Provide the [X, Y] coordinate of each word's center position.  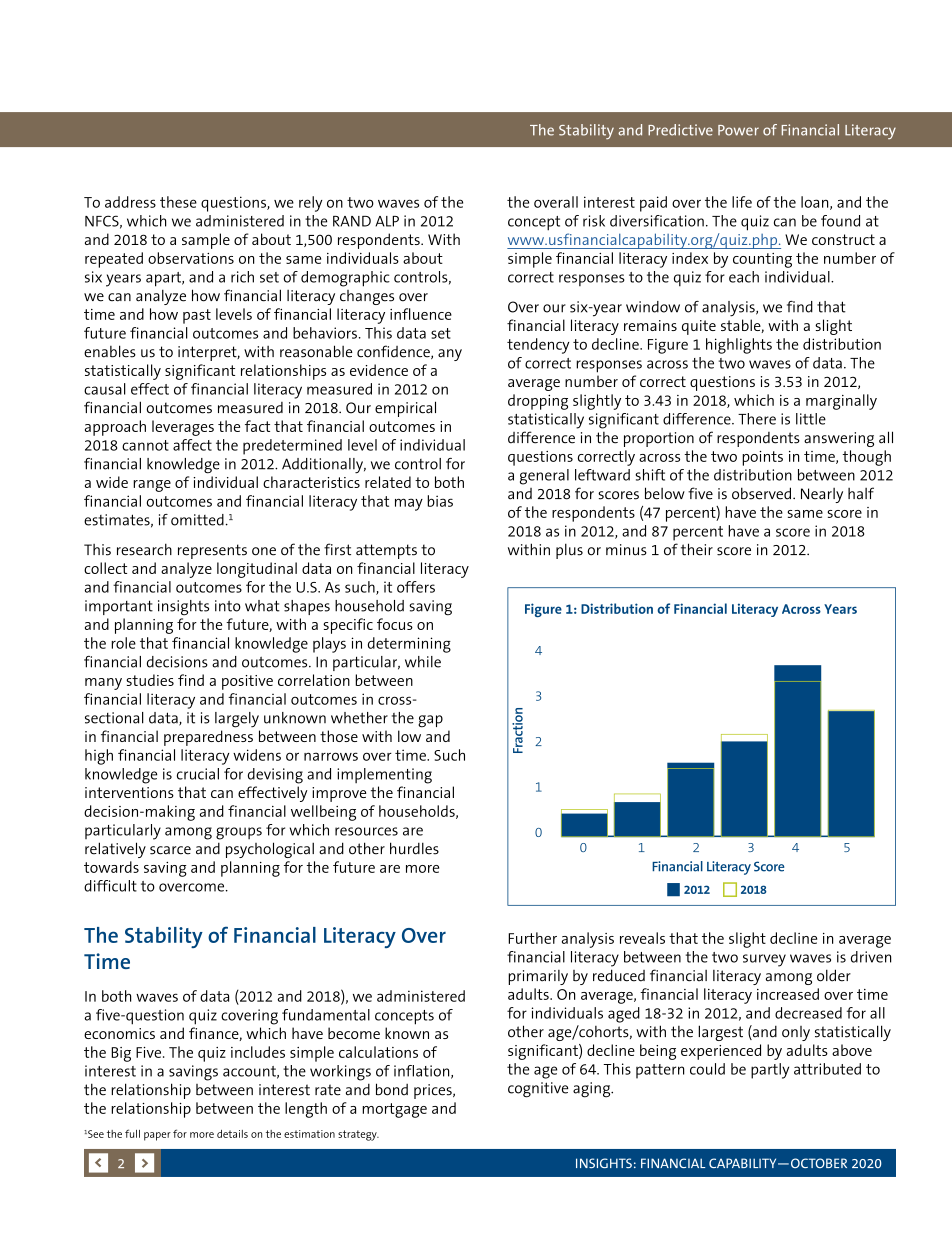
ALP [387, 221]
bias [440, 501]
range [152, 486]
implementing [384, 776]
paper [157, 1136]
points [762, 458]
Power [738, 130]
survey [764, 960]
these [178, 202]
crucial [198, 774]
